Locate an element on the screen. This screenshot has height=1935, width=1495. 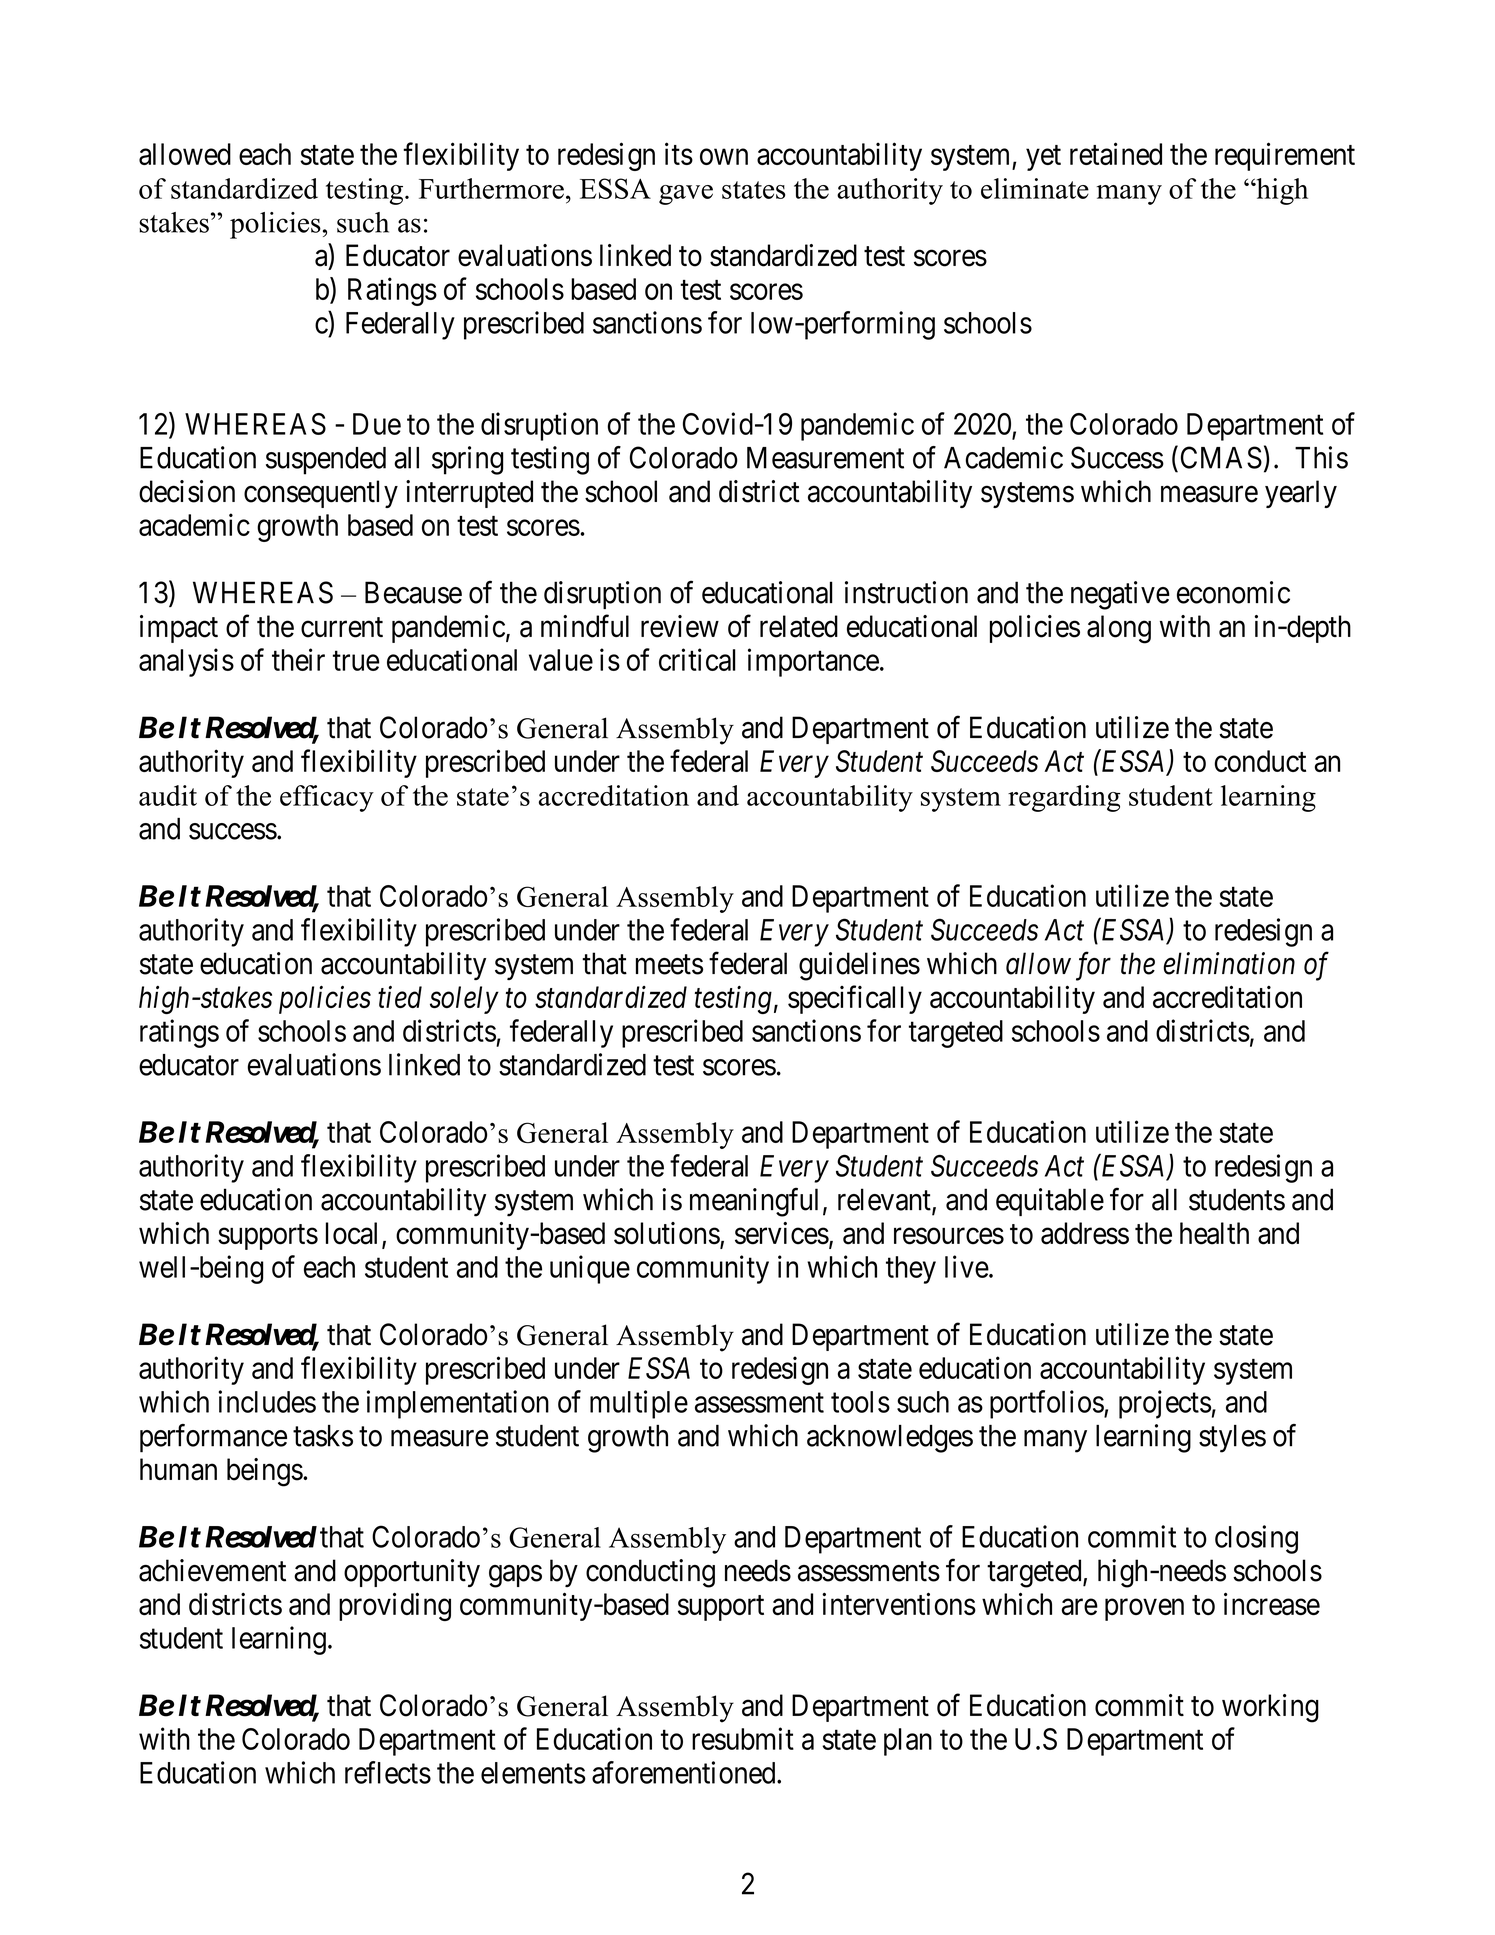
their is located at coordinates (298, 659).
